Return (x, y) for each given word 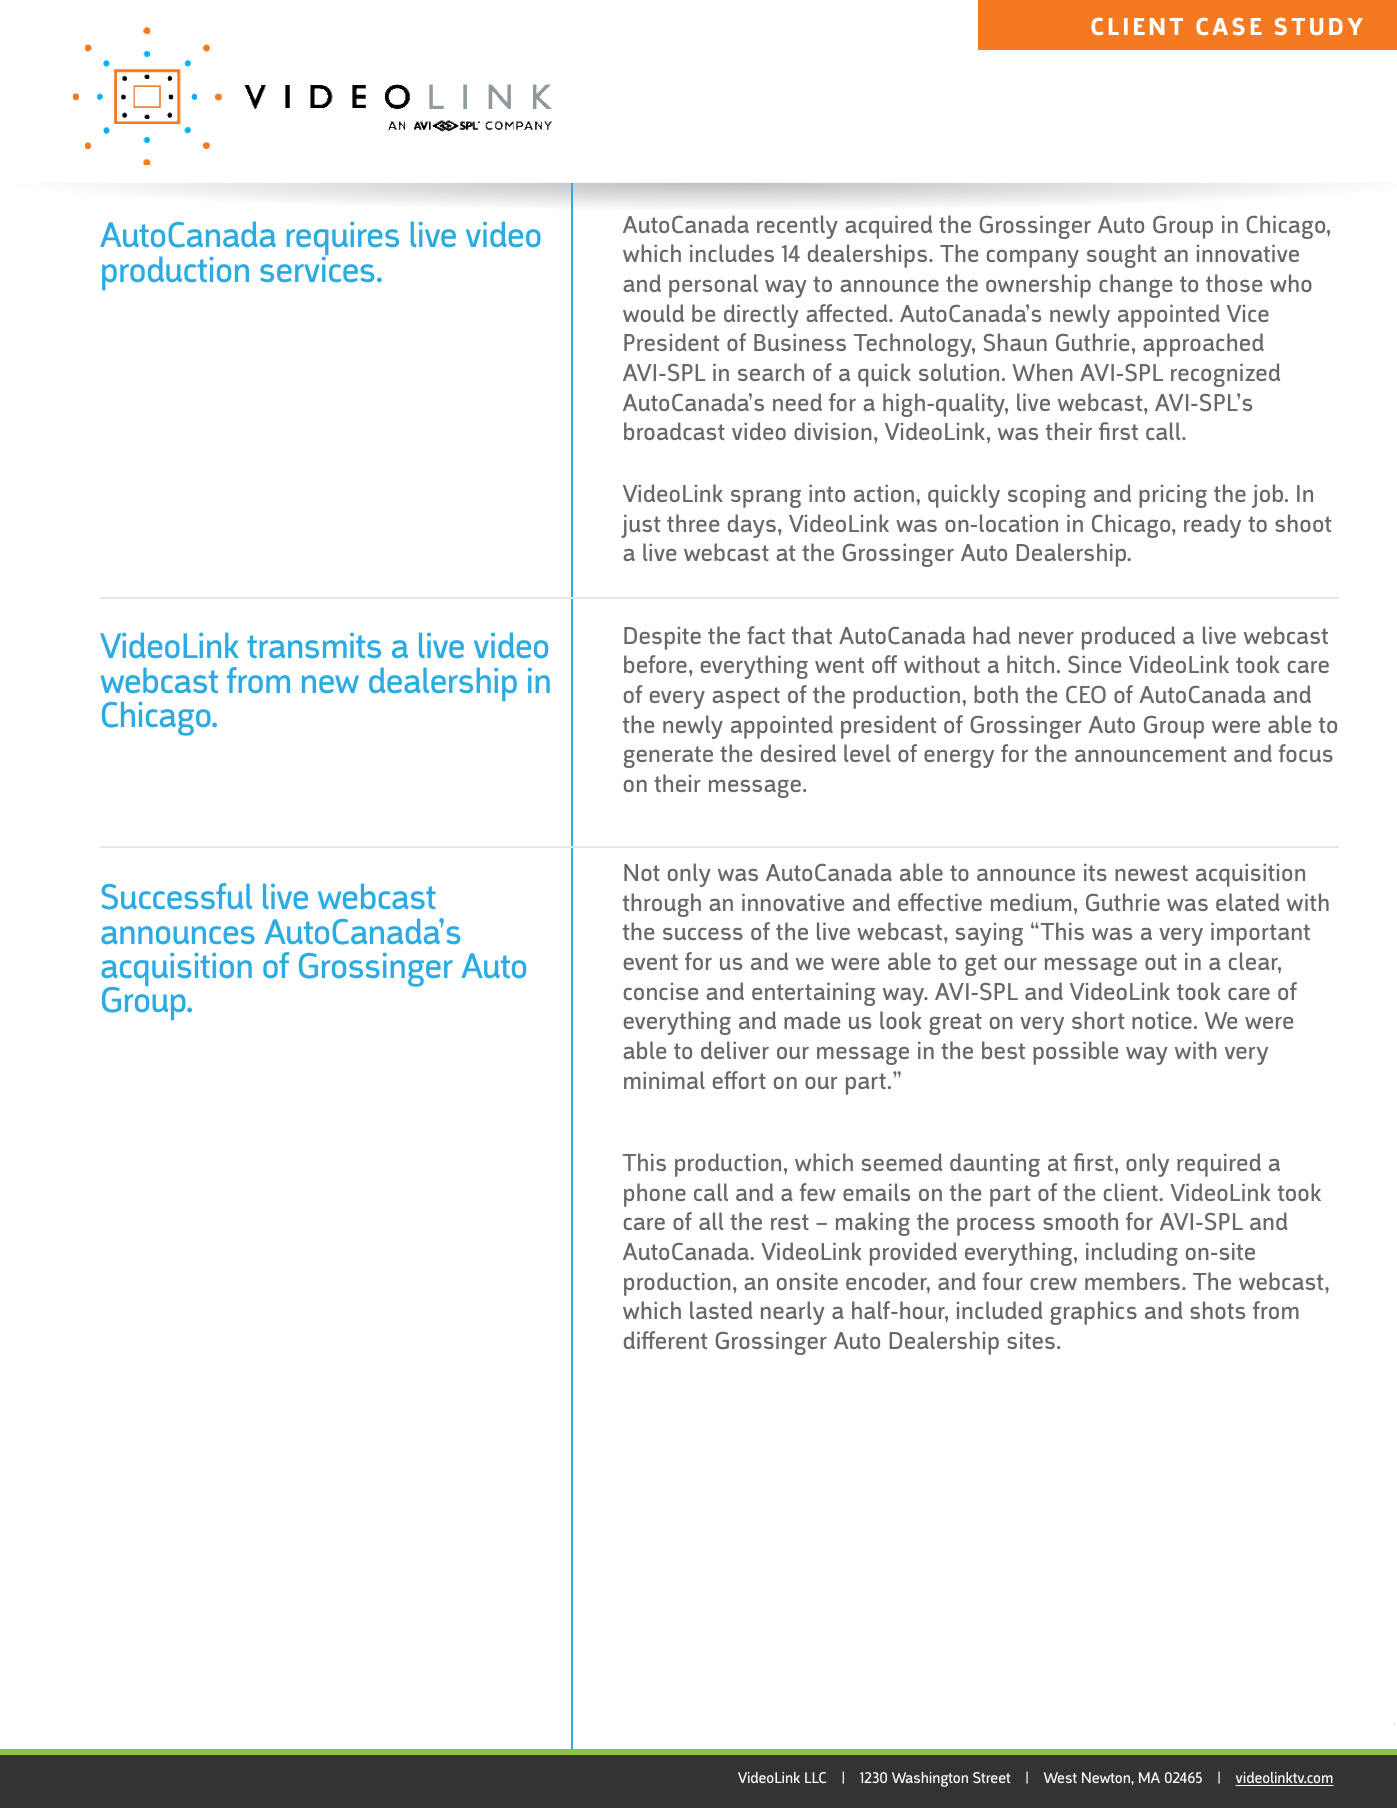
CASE (1229, 26)
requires (343, 240)
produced (1128, 638)
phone (655, 1195)
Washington (930, 1779)
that (812, 635)
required (1219, 1165)
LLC (815, 1777)
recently (797, 227)
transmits (314, 645)
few (818, 1192)
